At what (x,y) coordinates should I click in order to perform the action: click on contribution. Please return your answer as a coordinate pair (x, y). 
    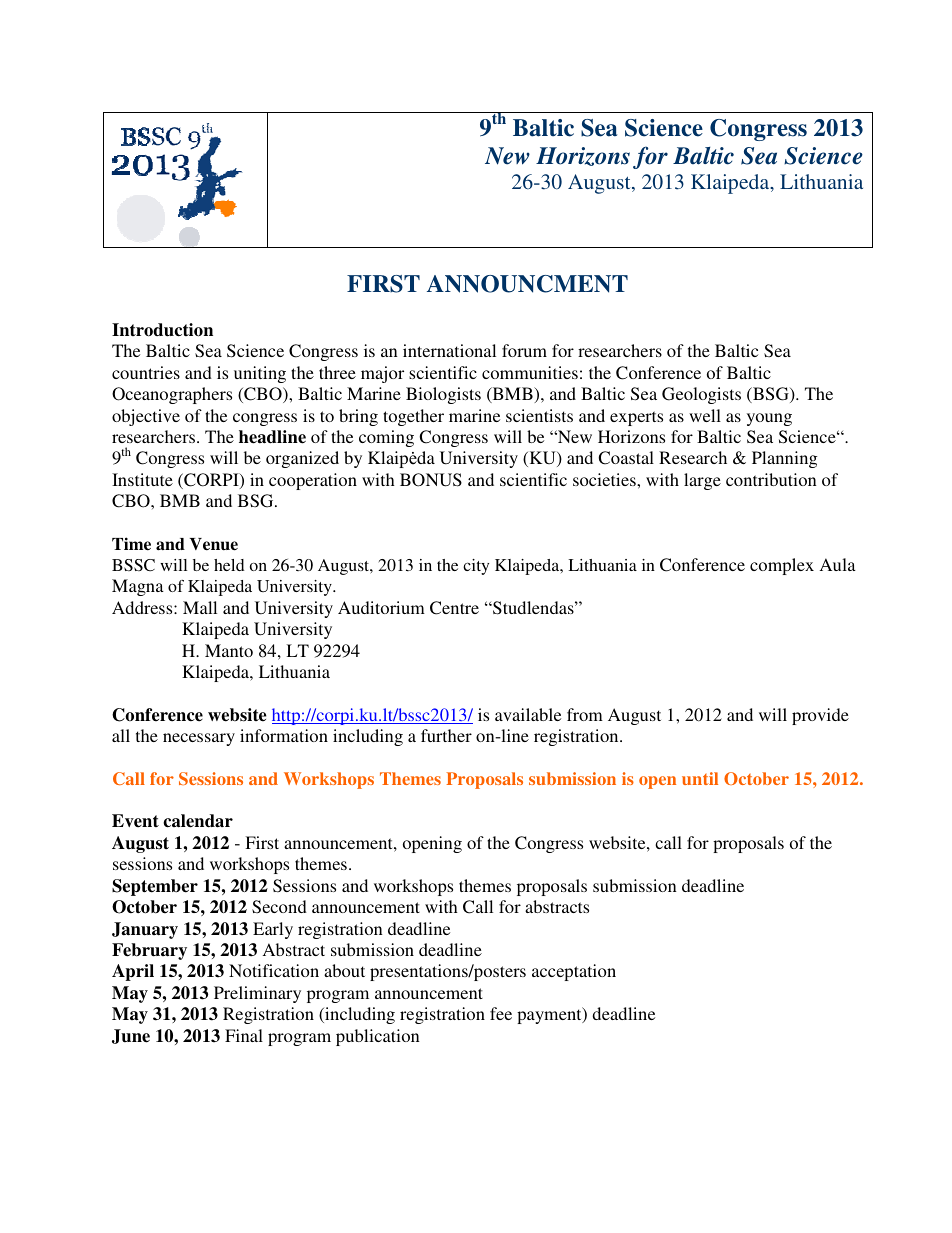
    Looking at the image, I should click on (771, 479).
